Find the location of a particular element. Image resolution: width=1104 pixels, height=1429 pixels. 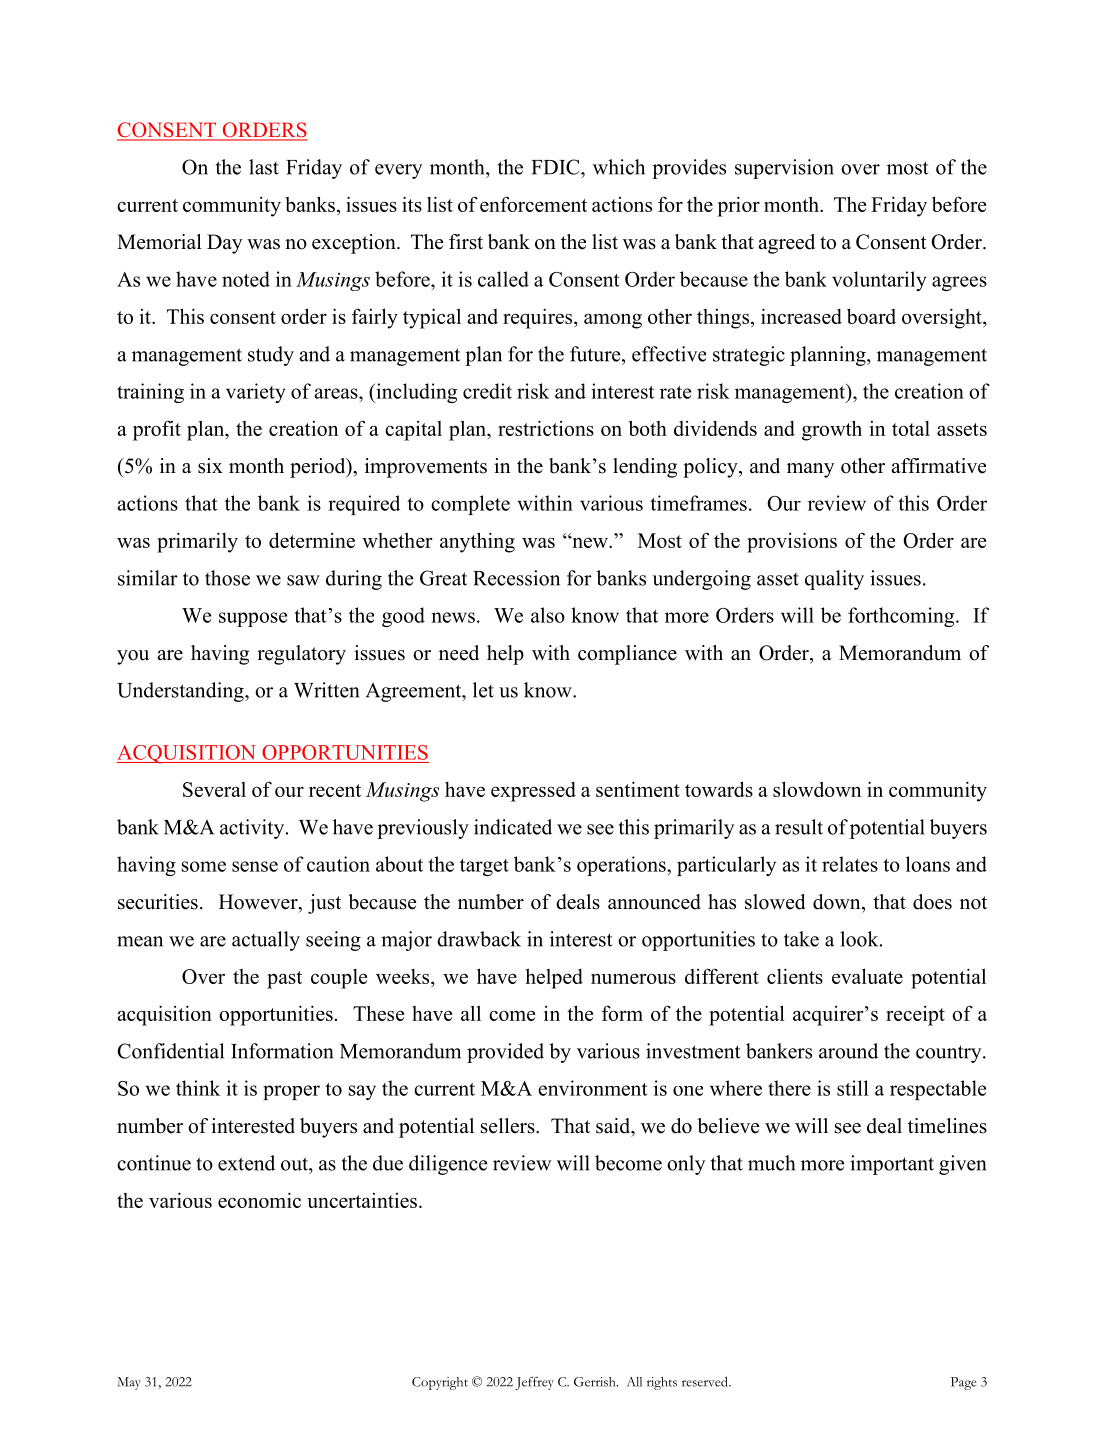

Page is located at coordinates (963, 1383).
